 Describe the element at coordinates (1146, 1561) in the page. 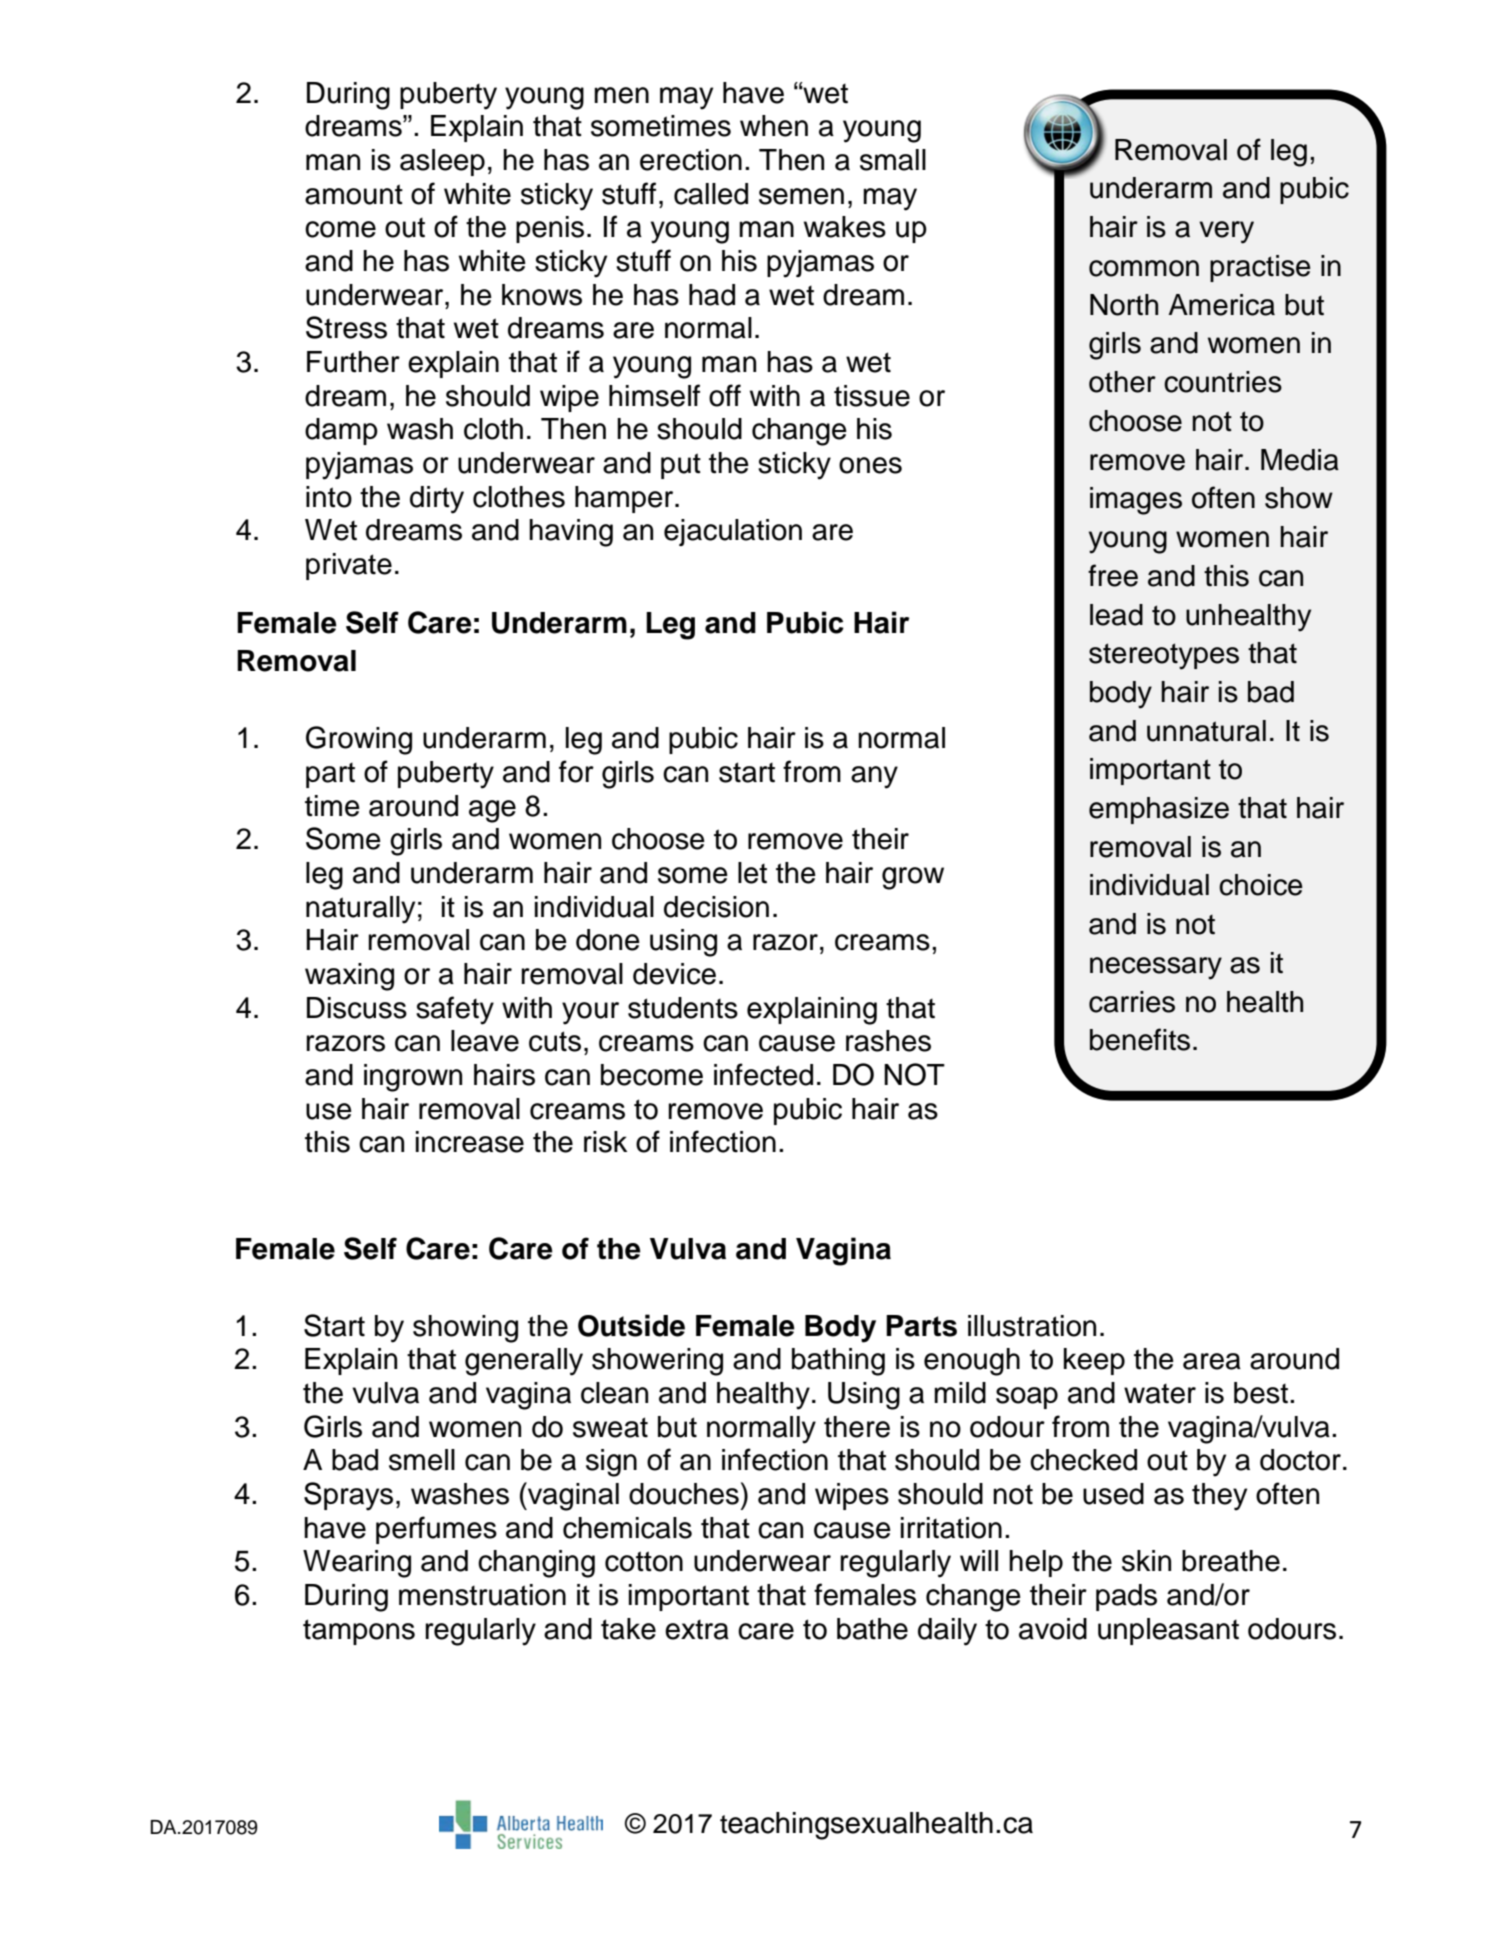

I see `skin` at that location.
